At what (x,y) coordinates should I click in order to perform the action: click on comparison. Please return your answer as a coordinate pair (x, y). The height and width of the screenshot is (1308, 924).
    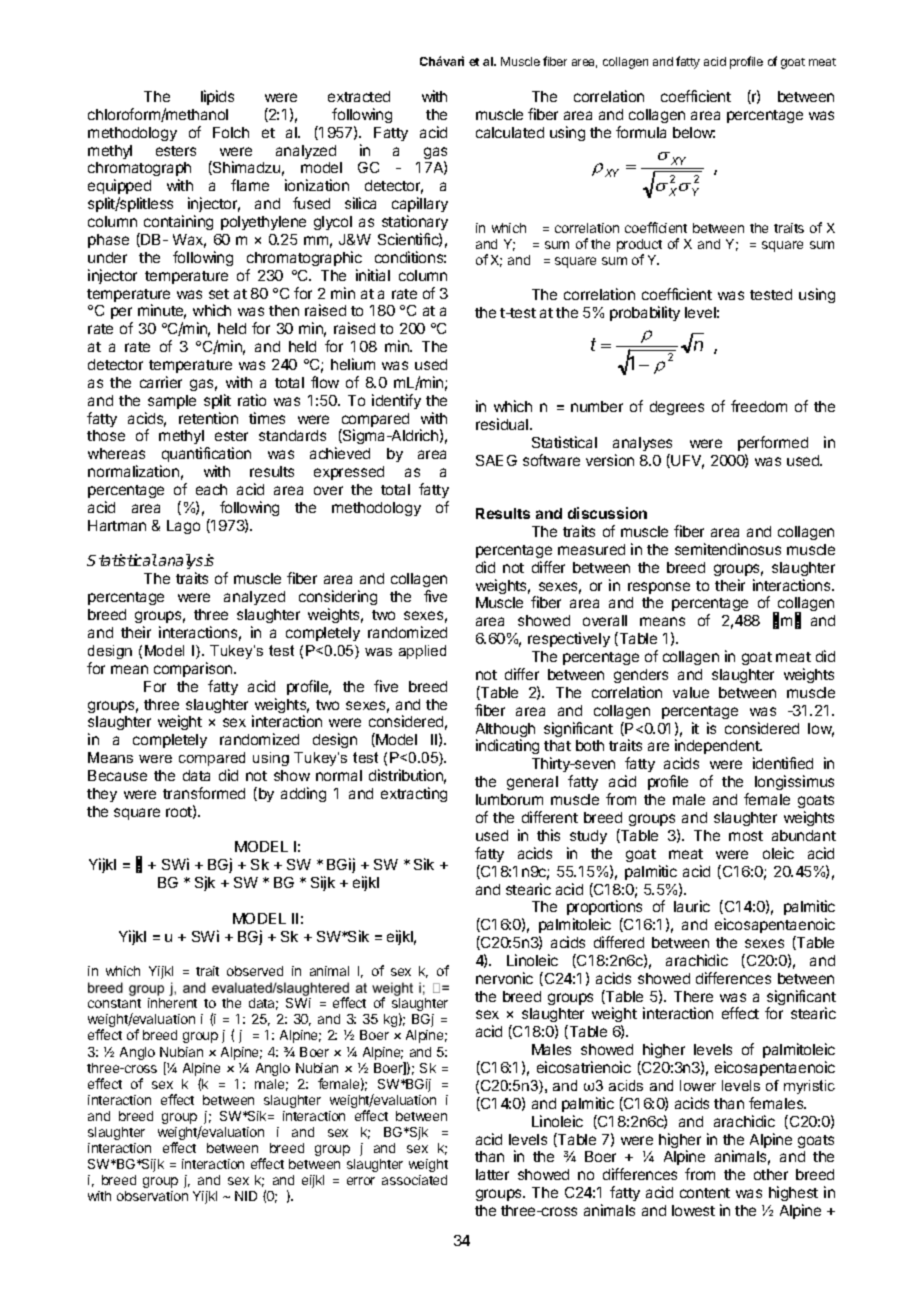
    Looking at the image, I should click on (194, 669).
